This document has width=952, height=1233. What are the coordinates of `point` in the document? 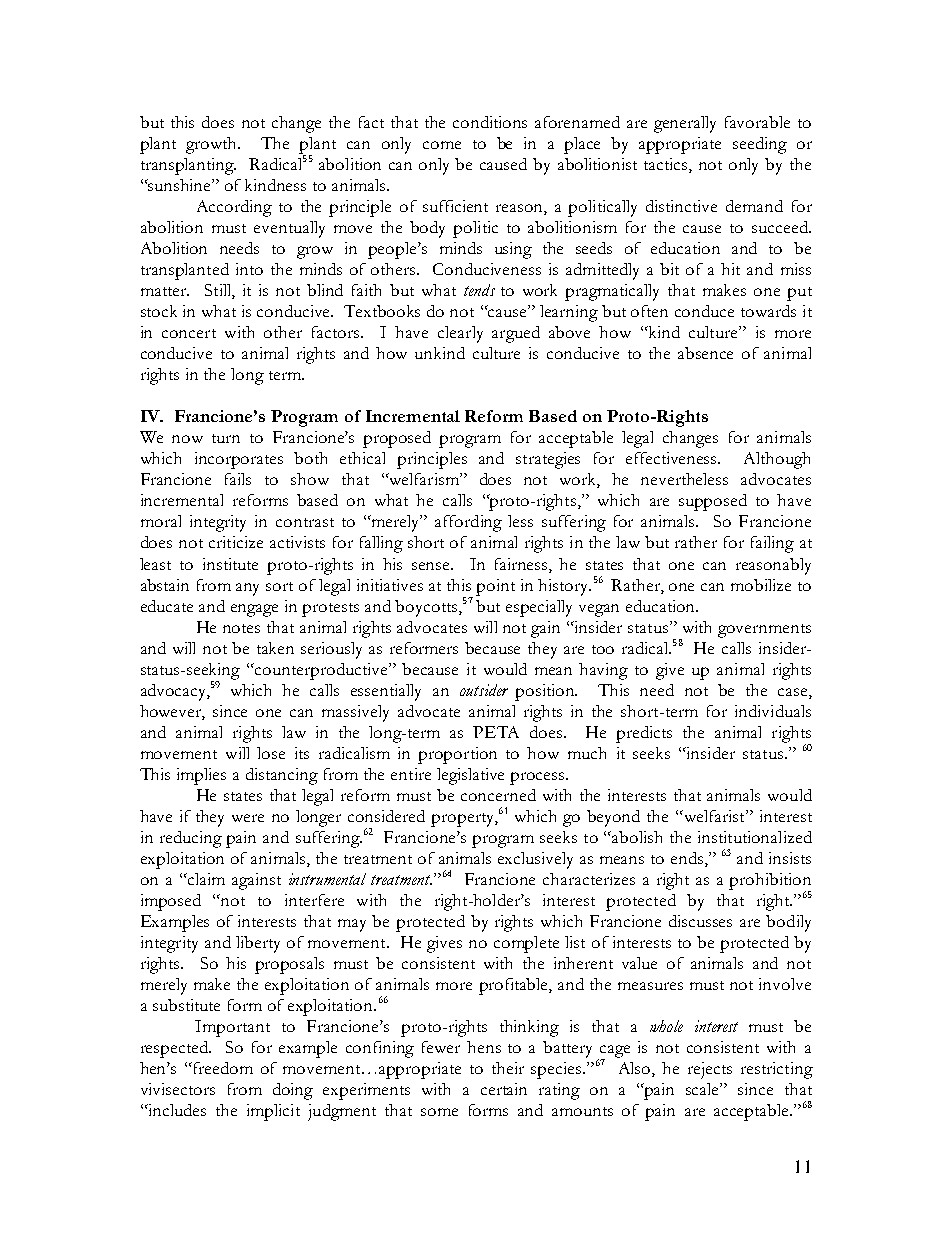 It's located at (495, 587).
